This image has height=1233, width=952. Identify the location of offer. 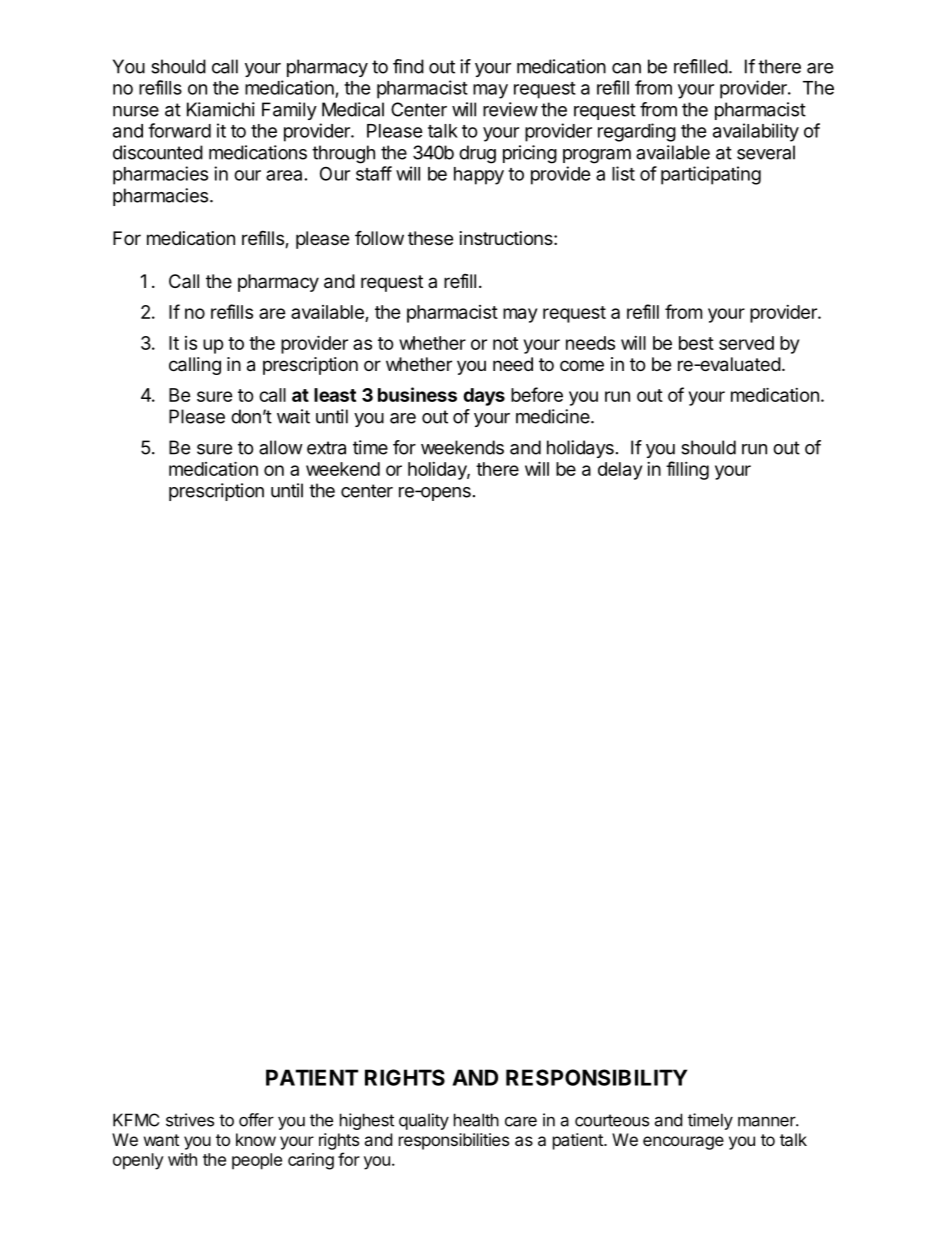
(256, 1120).
